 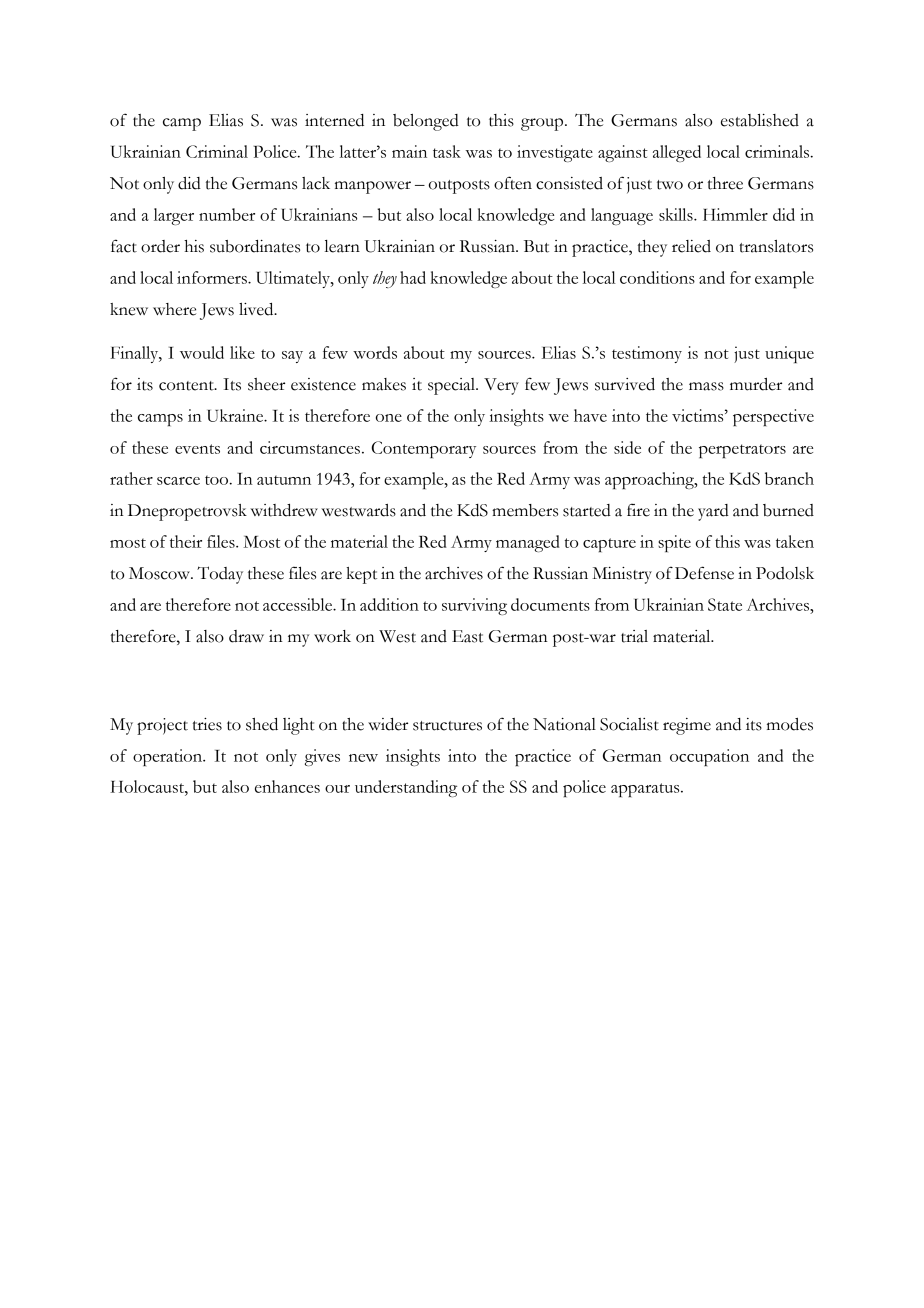 I want to click on State, so click(x=725, y=604).
